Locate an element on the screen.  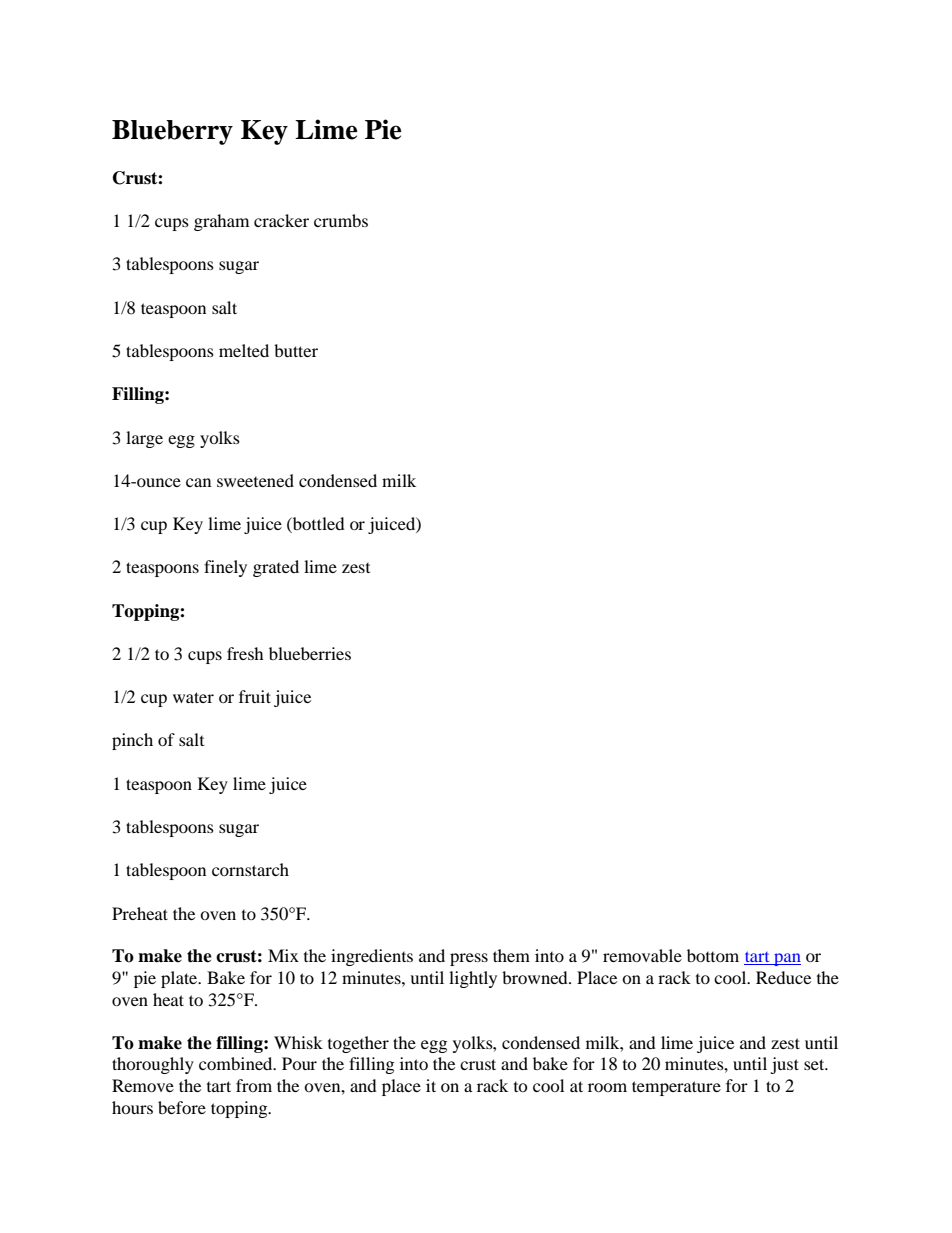
grated is located at coordinates (276, 568).
